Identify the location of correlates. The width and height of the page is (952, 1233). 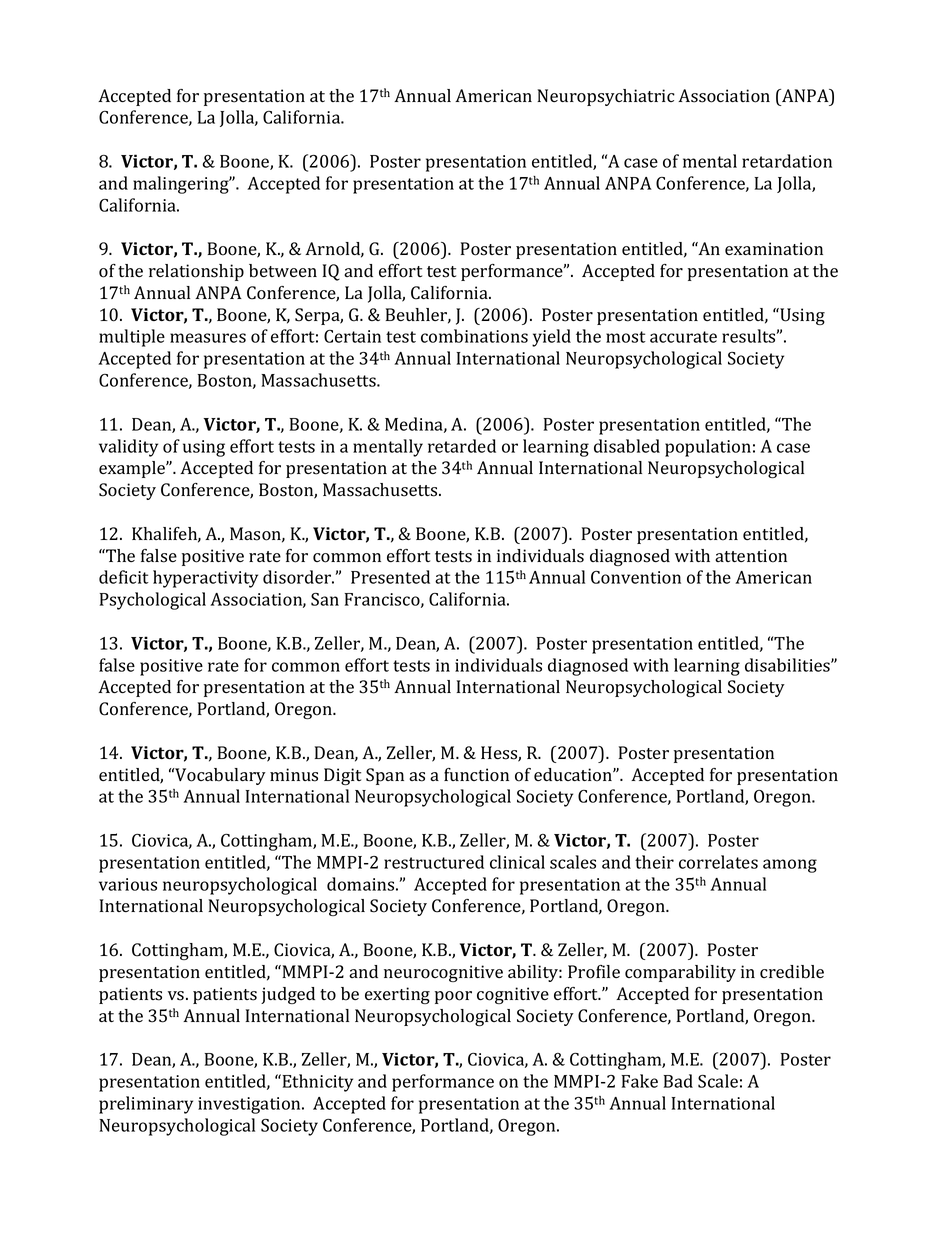
(718, 862).
